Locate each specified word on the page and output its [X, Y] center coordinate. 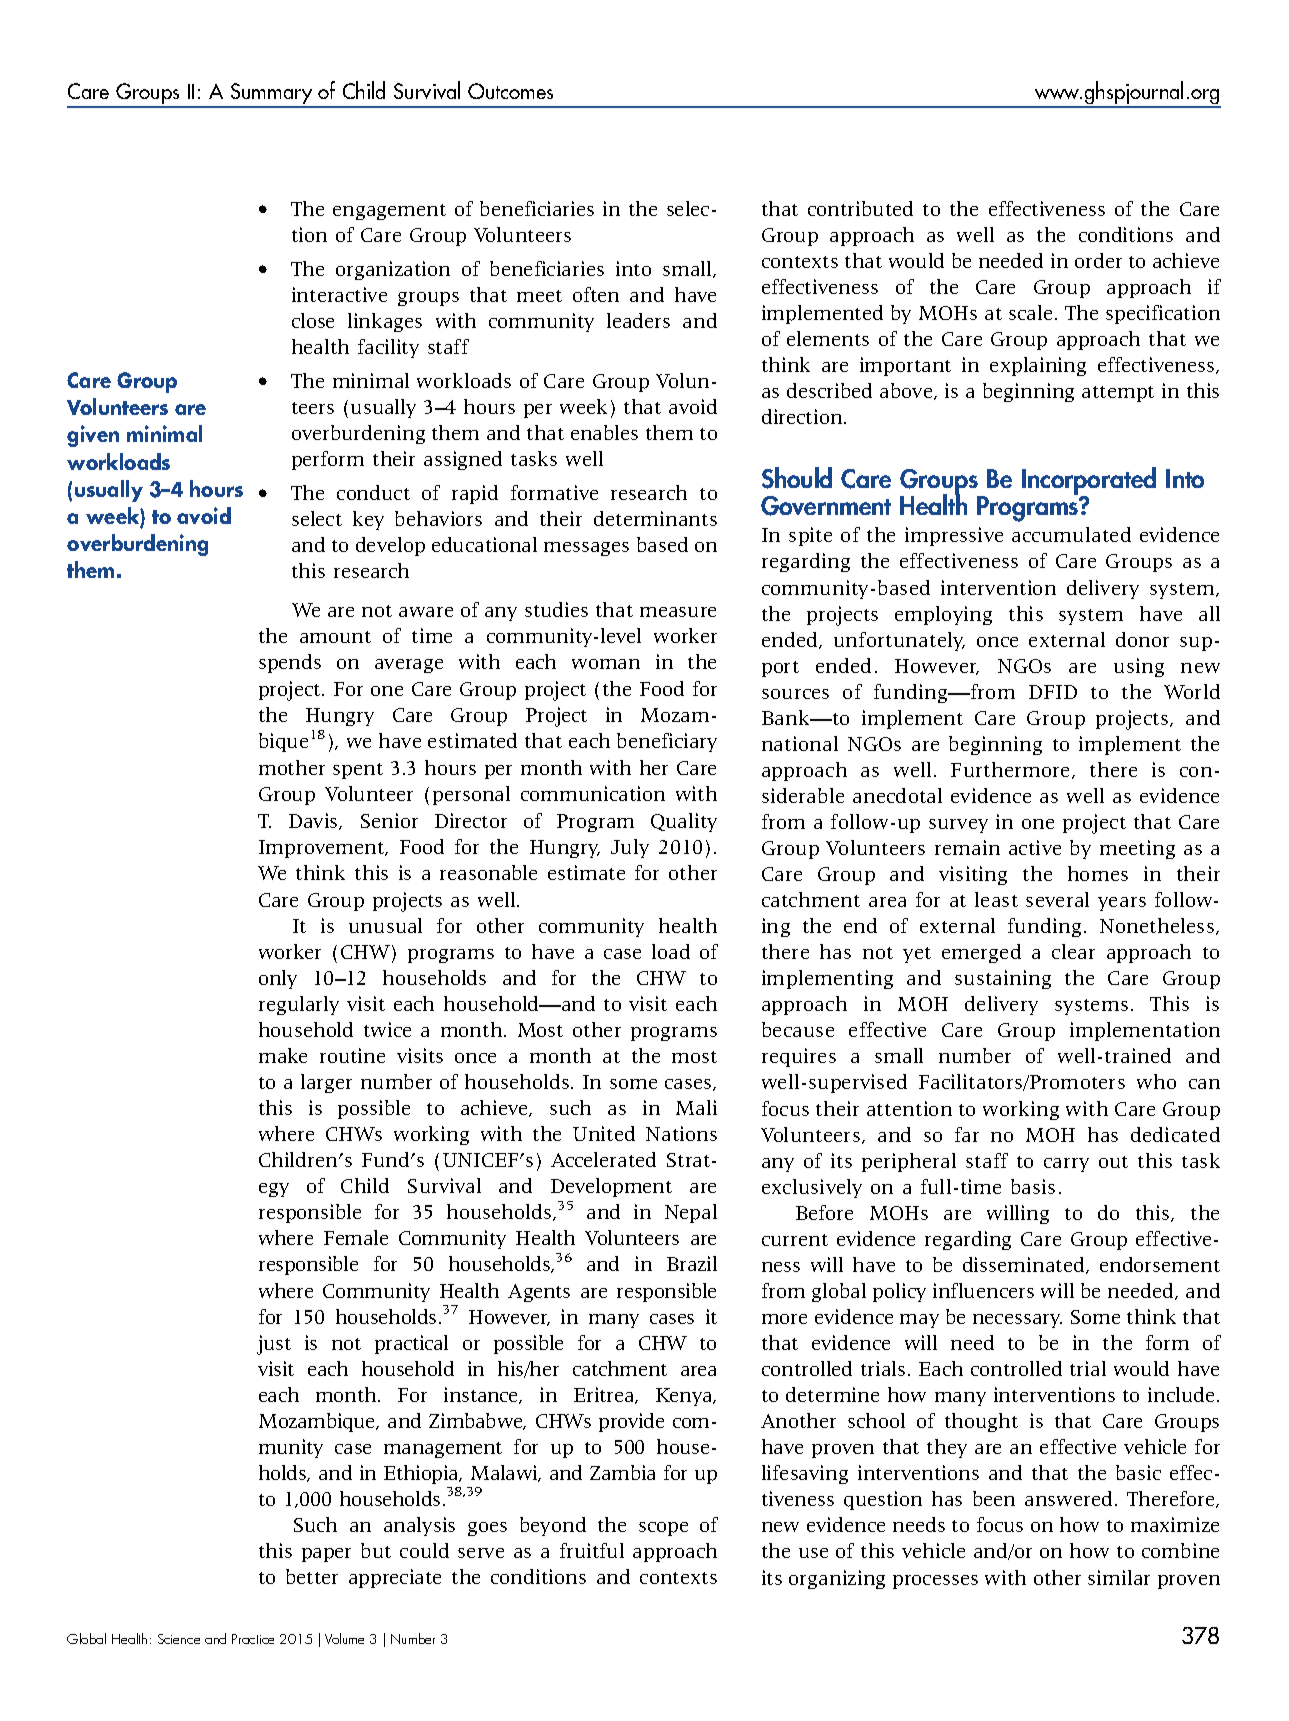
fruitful [592, 1550]
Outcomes [510, 91]
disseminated [1025, 1265]
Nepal [691, 1213]
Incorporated [1089, 482]
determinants [655, 518]
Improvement [323, 849]
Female [356, 1237]
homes [1098, 873]
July [630, 848]
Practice [253, 1639]
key [368, 520]
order [1098, 260]
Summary [271, 95]
